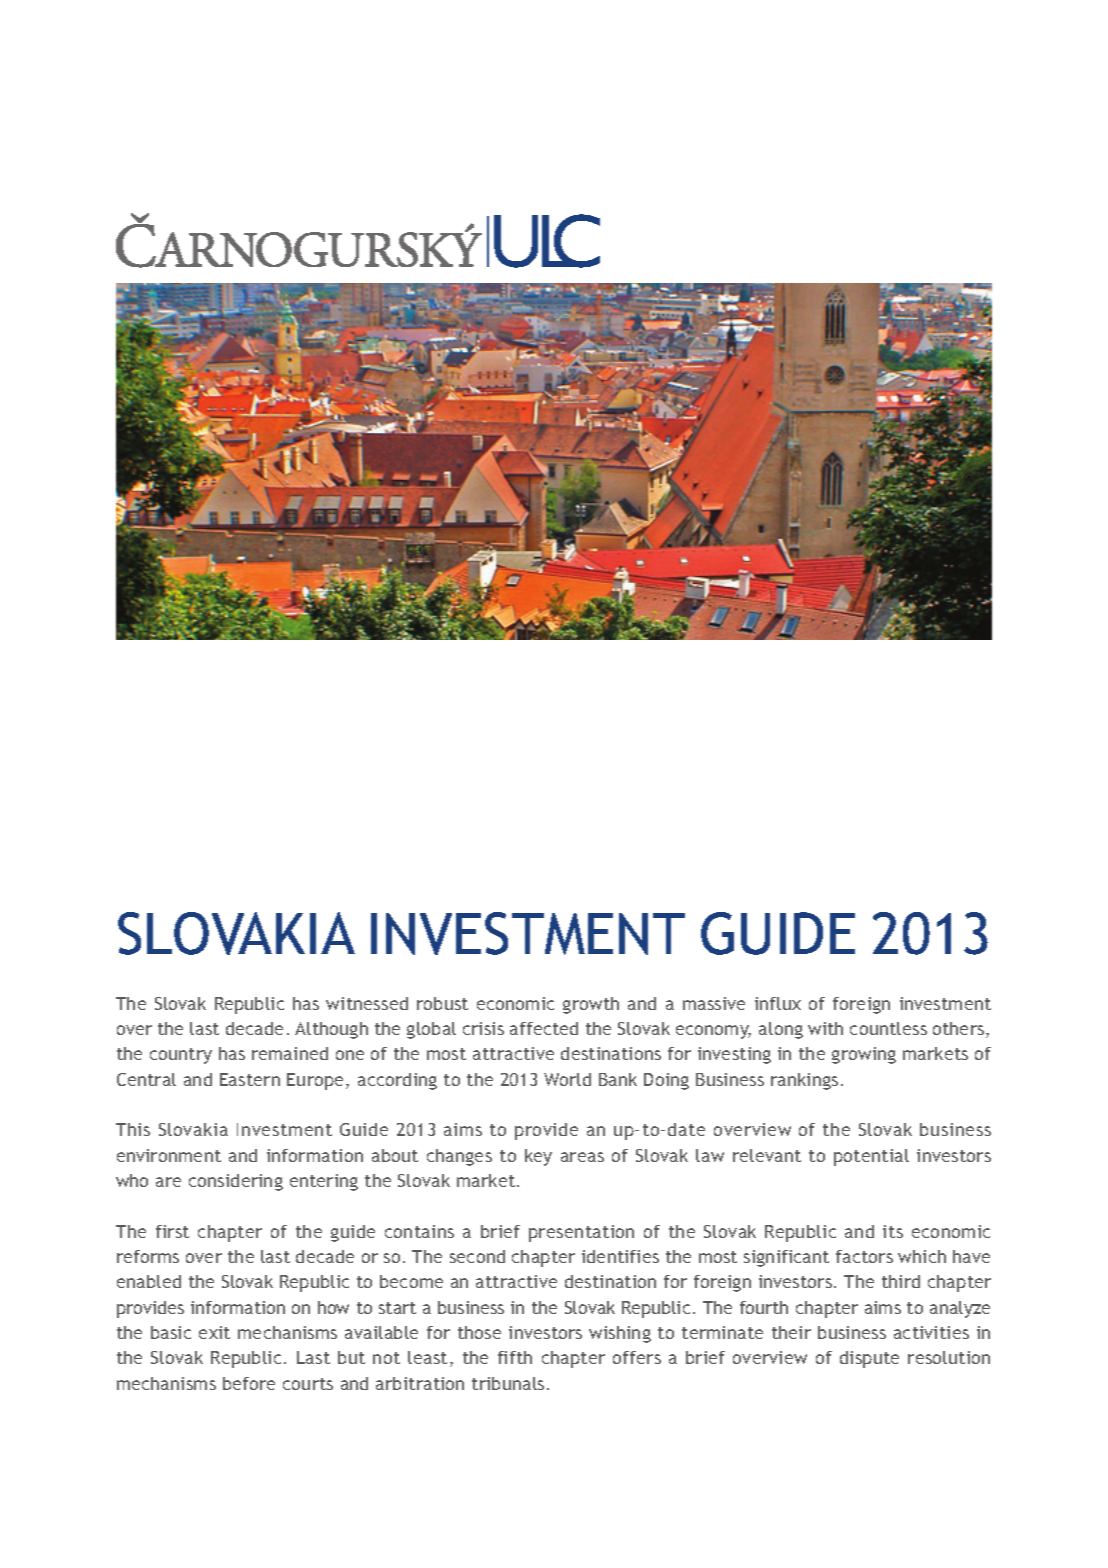 This document has width=1108, height=1568. I want to click on Eastern, so click(250, 1079).
